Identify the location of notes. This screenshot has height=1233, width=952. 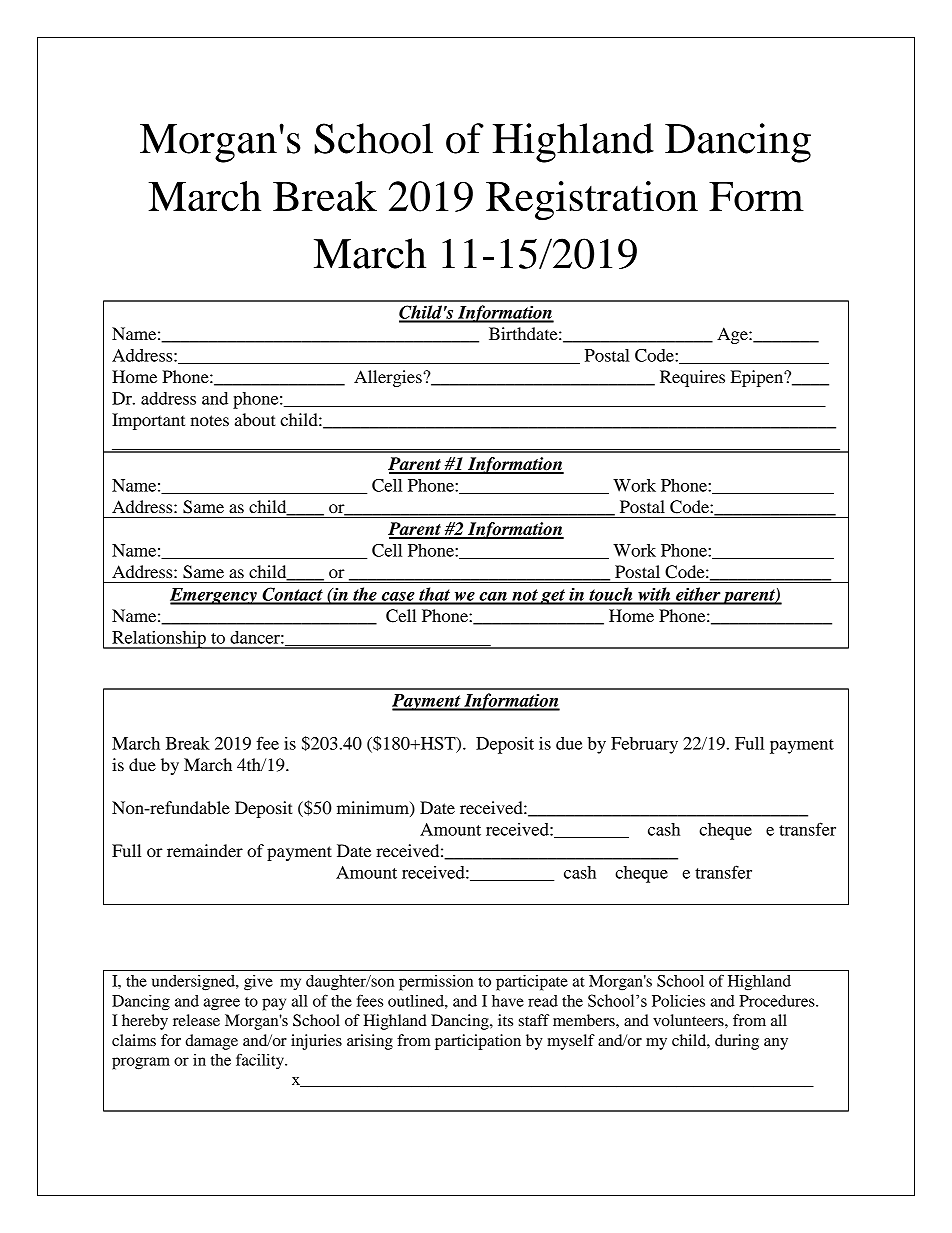
(209, 420).
